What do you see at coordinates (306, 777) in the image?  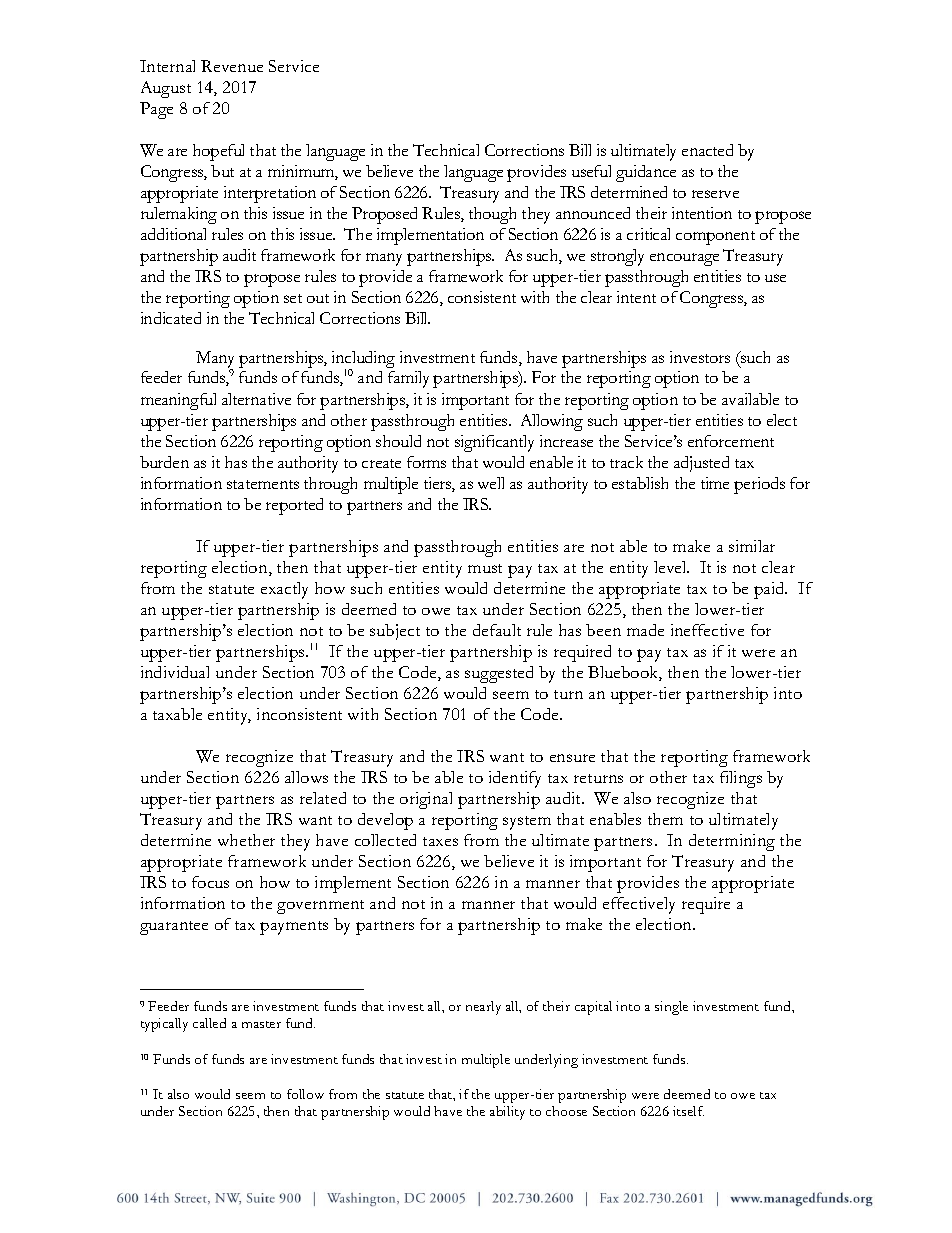 I see `allows` at bounding box center [306, 777].
